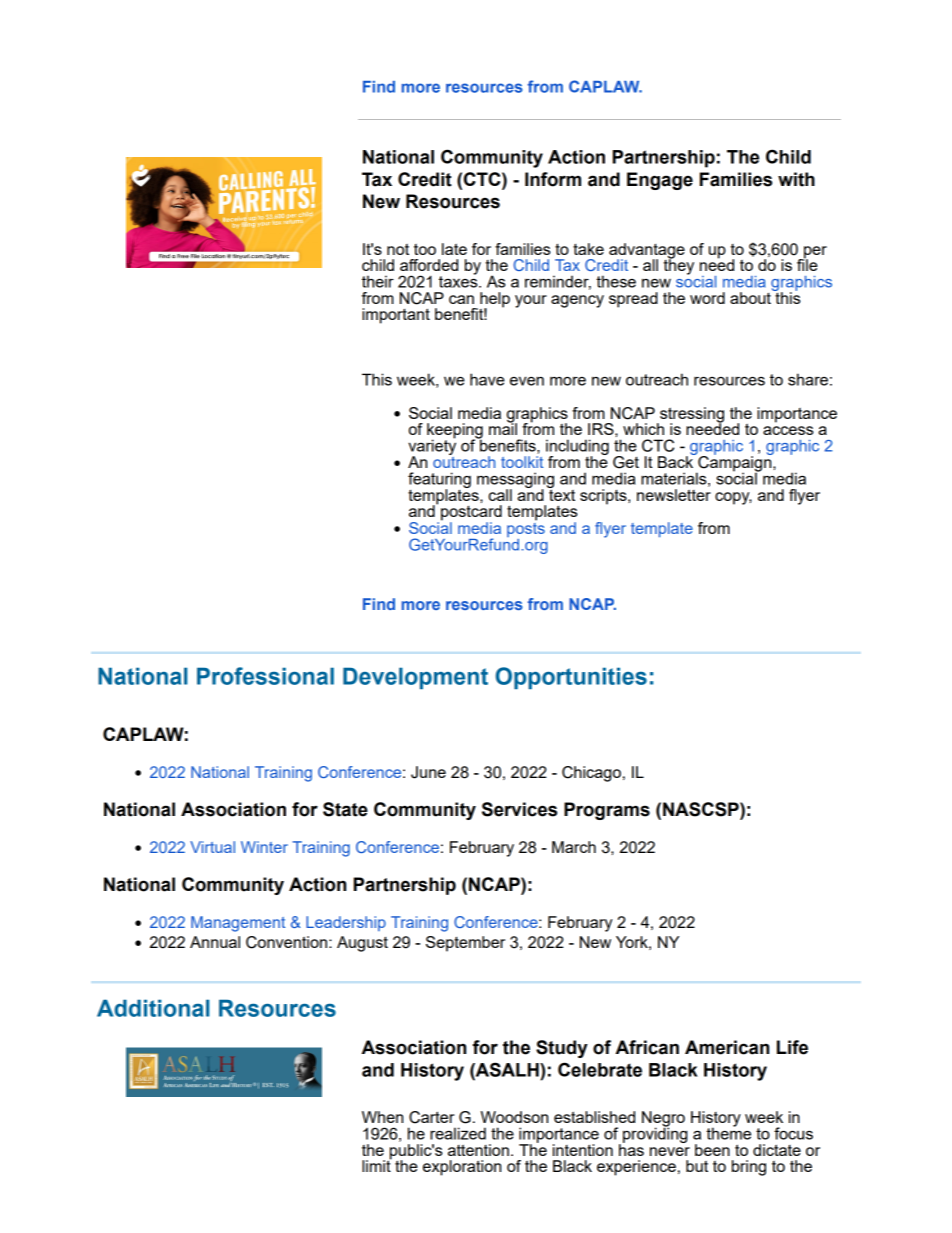  I want to click on with, so click(796, 179).
